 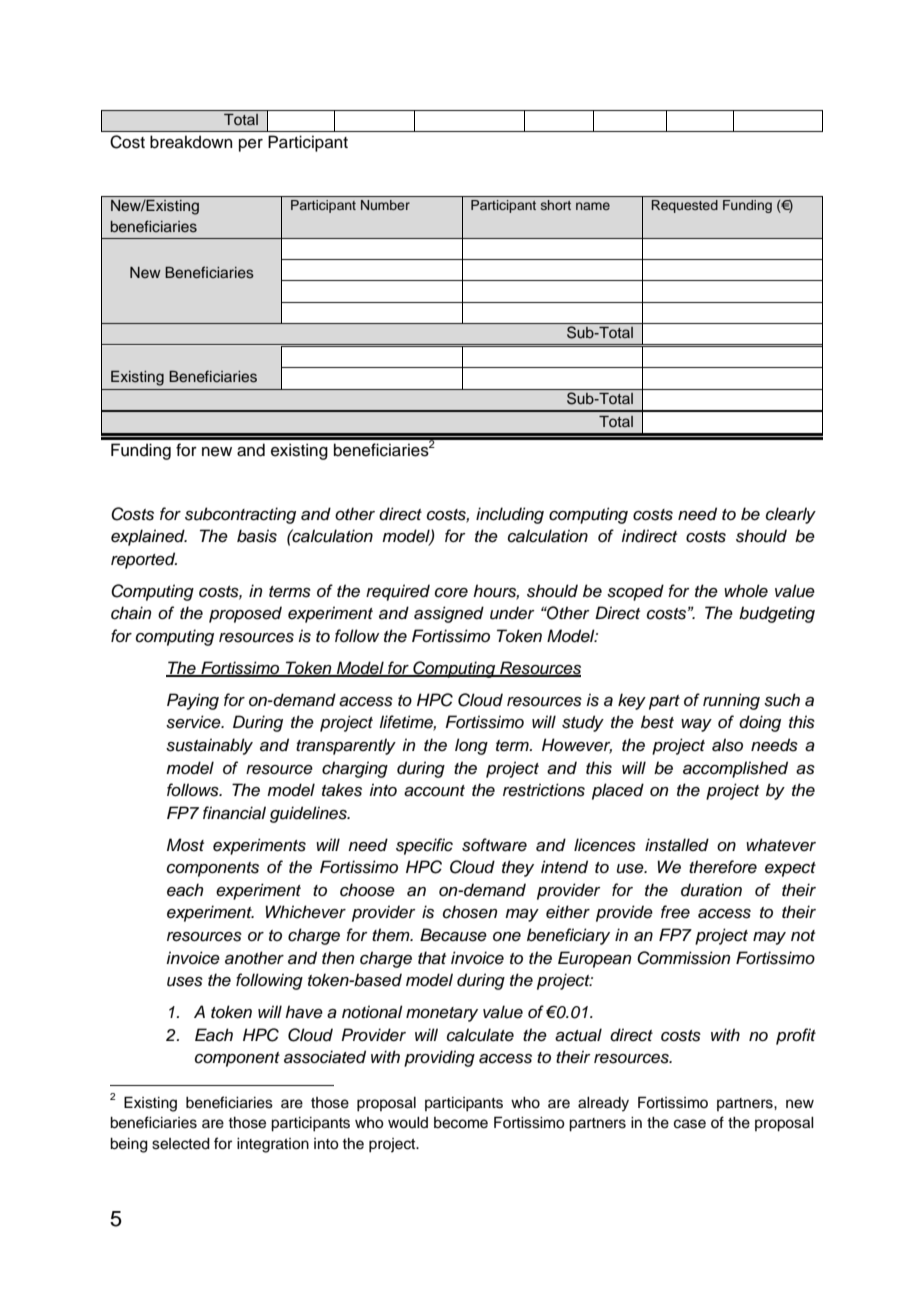 I want to click on budgeting, so click(x=777, y=614).
